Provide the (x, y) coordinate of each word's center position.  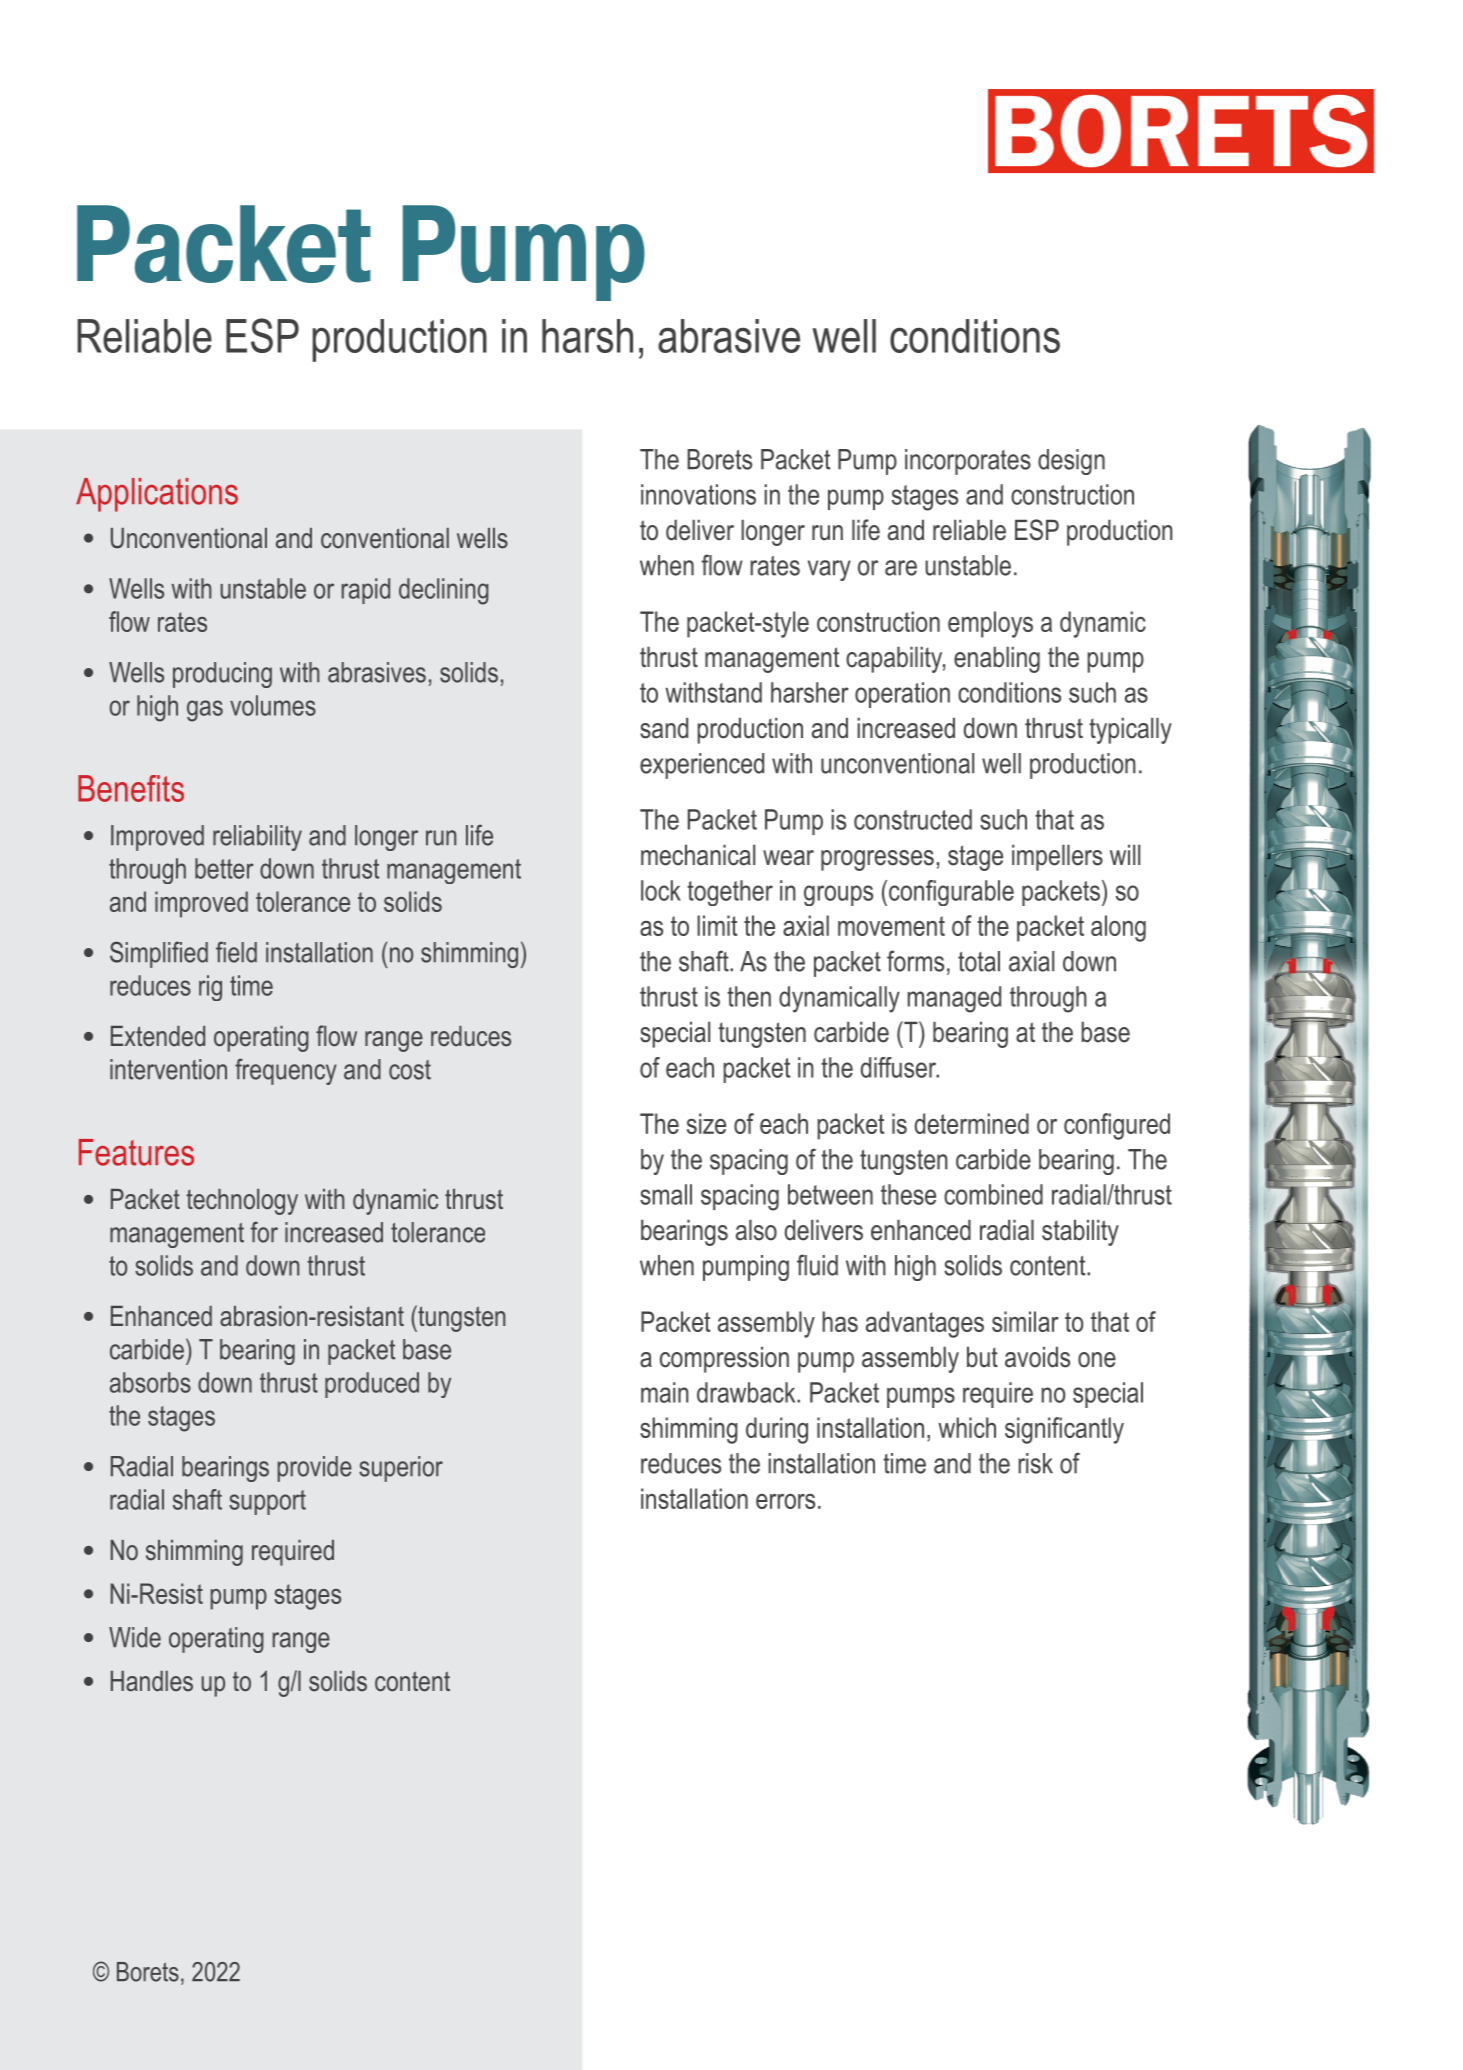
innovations (698, 494)
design (1071, 462)
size (706, 1123)
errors (785, 1501)
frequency (286, 1071)
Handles (152, 1681)
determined (972, 1123)
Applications (157, 495)
